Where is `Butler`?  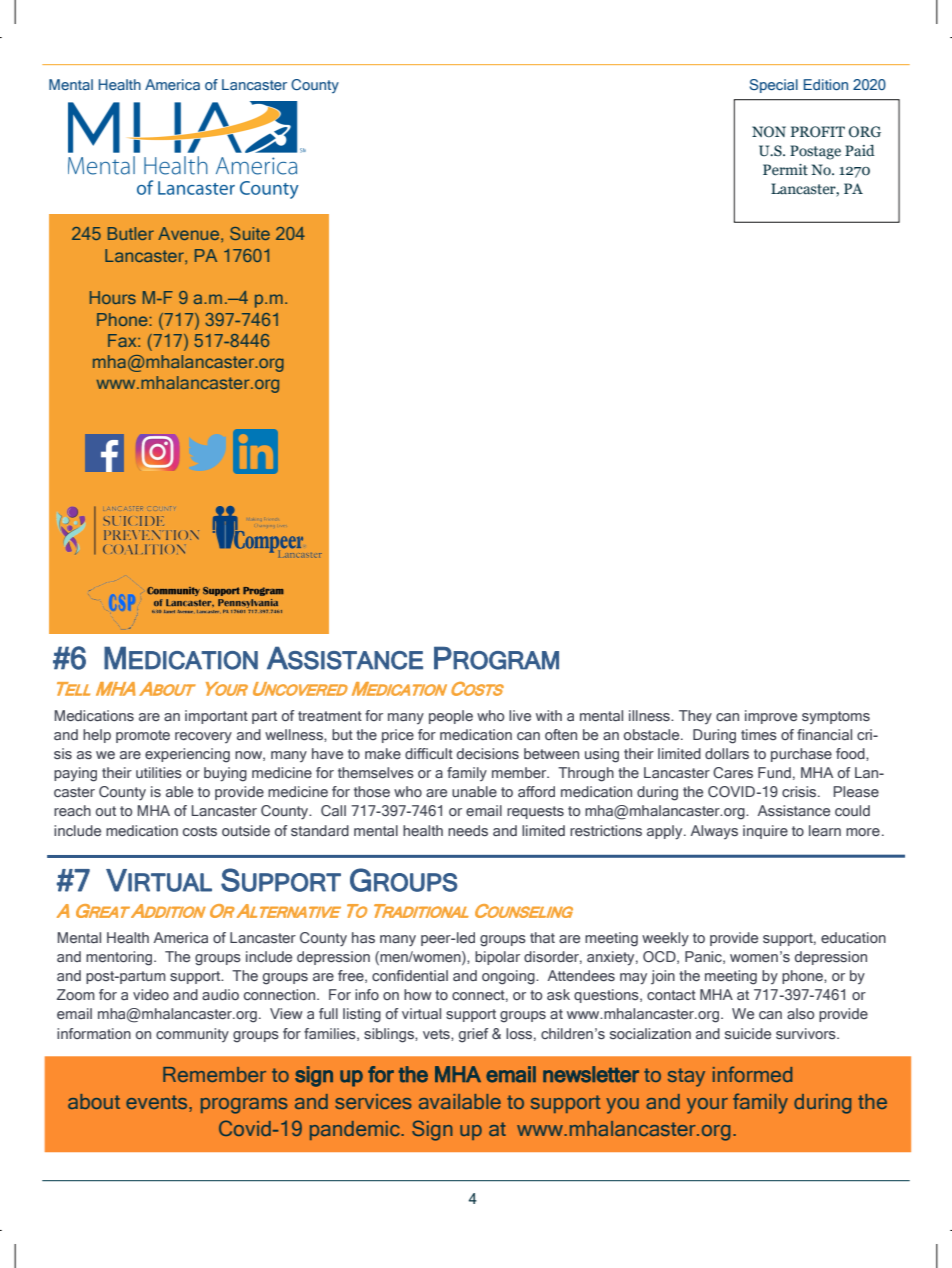
Butler is located at coordinates (131, 233).
